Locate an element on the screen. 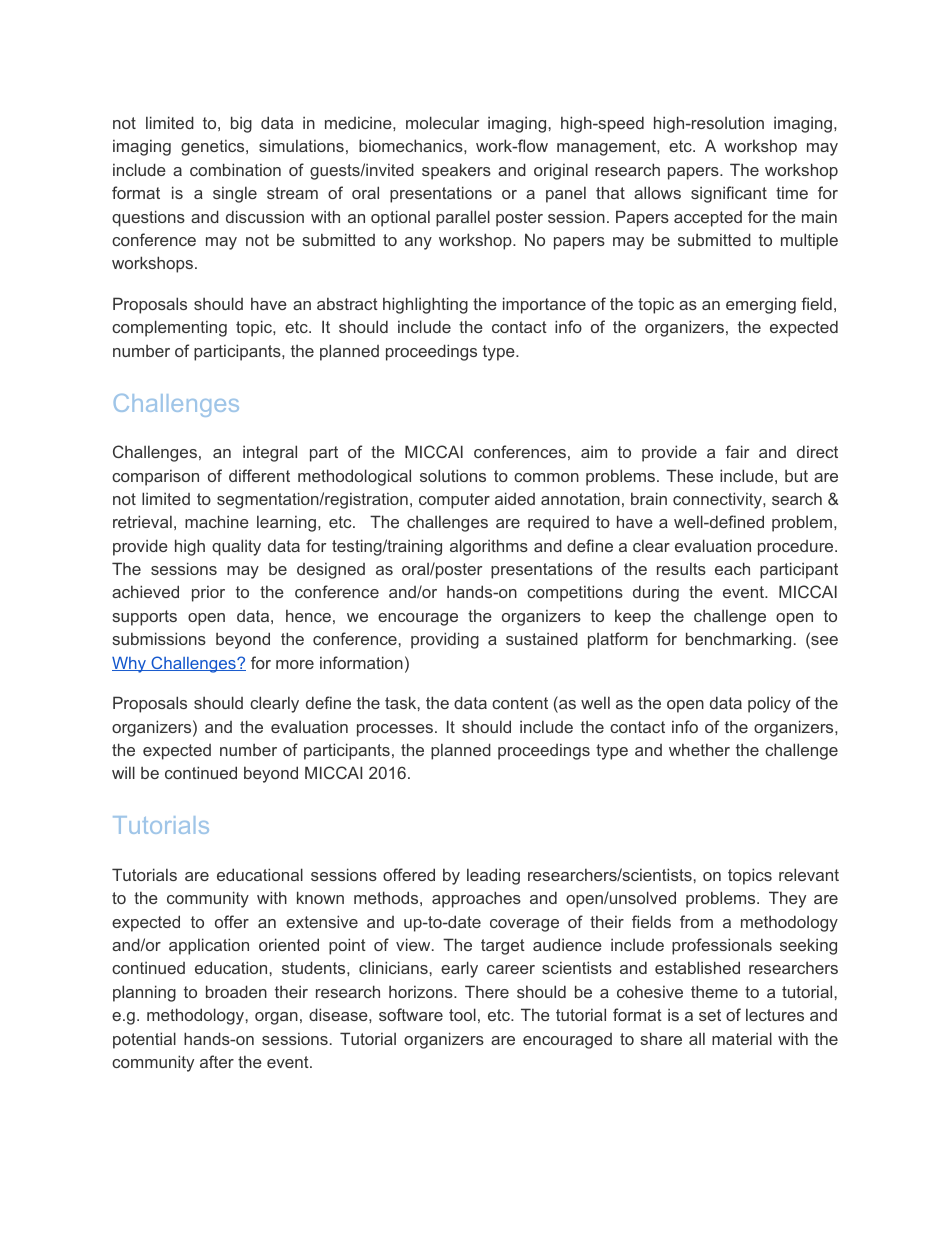 This screenshot has width=952, height=1233. prior is located at coordinates (208, 594).
